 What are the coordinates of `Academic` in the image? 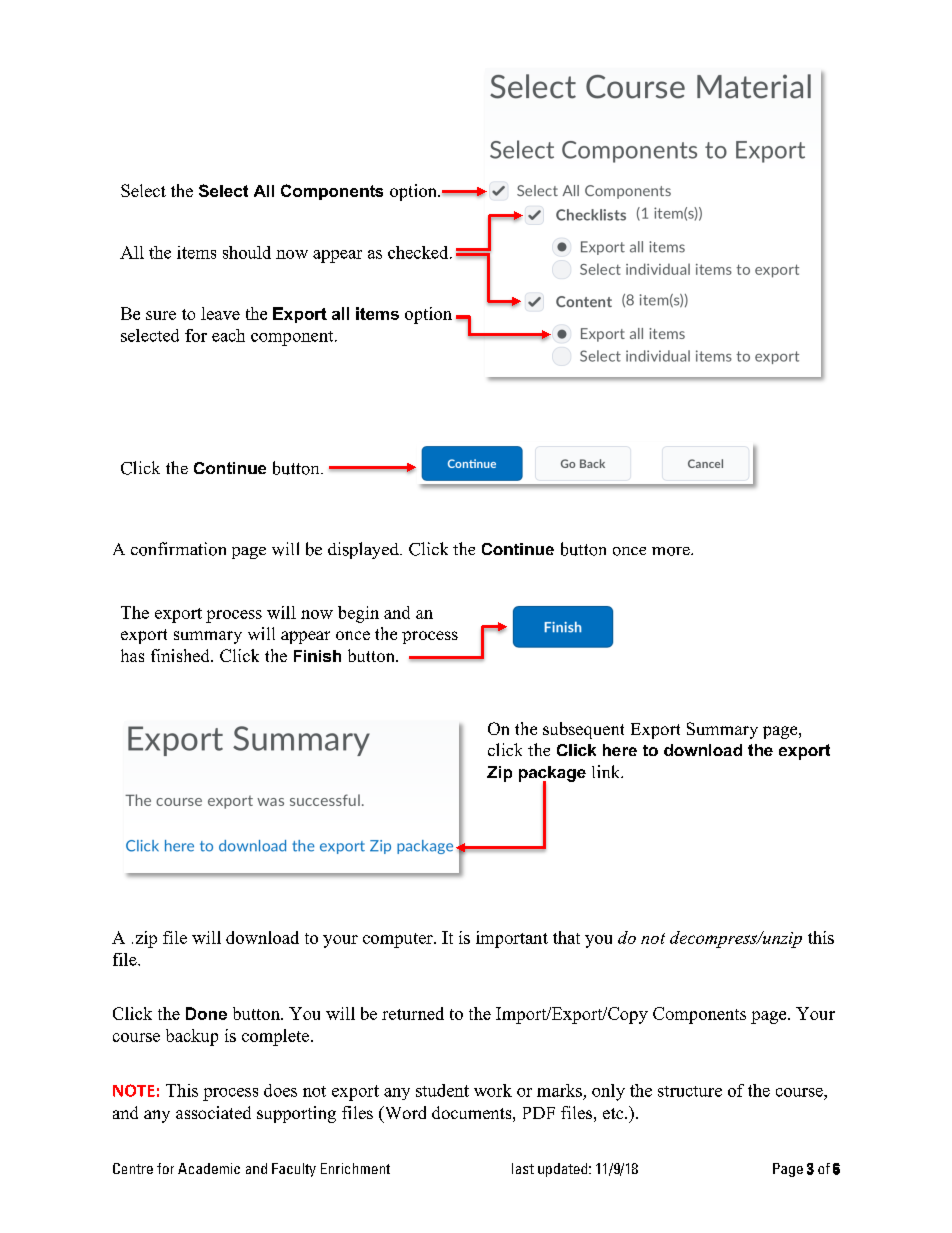 It's located at (209, 1168).
